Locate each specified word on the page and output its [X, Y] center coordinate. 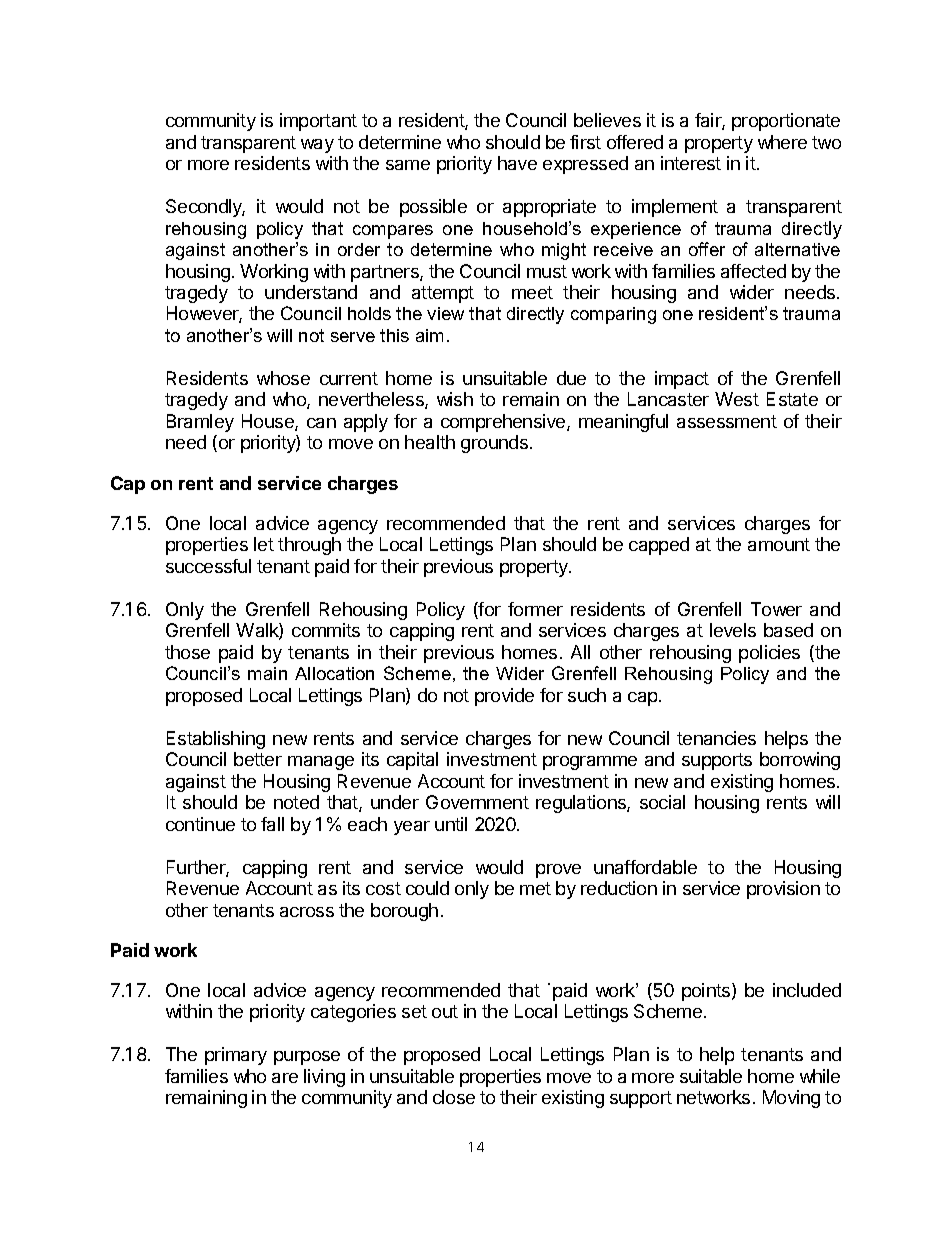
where [782, 142]
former [535, 609]
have [517, 163]
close [454, 1097]
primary [236, 1056]
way [317, 146]
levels [733, 630]
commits [326, 630]
